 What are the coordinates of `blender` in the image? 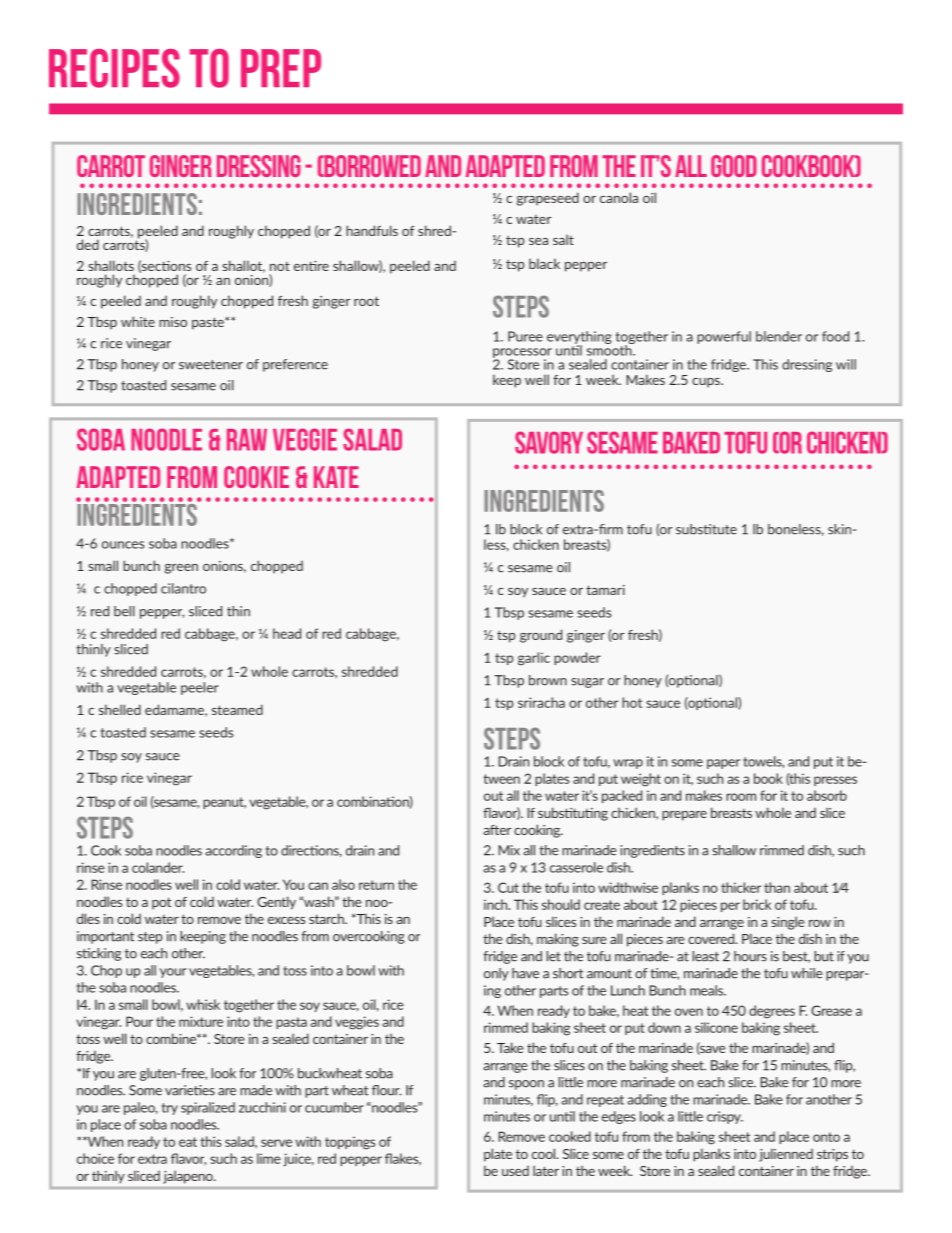 It's located at (779, 336).
